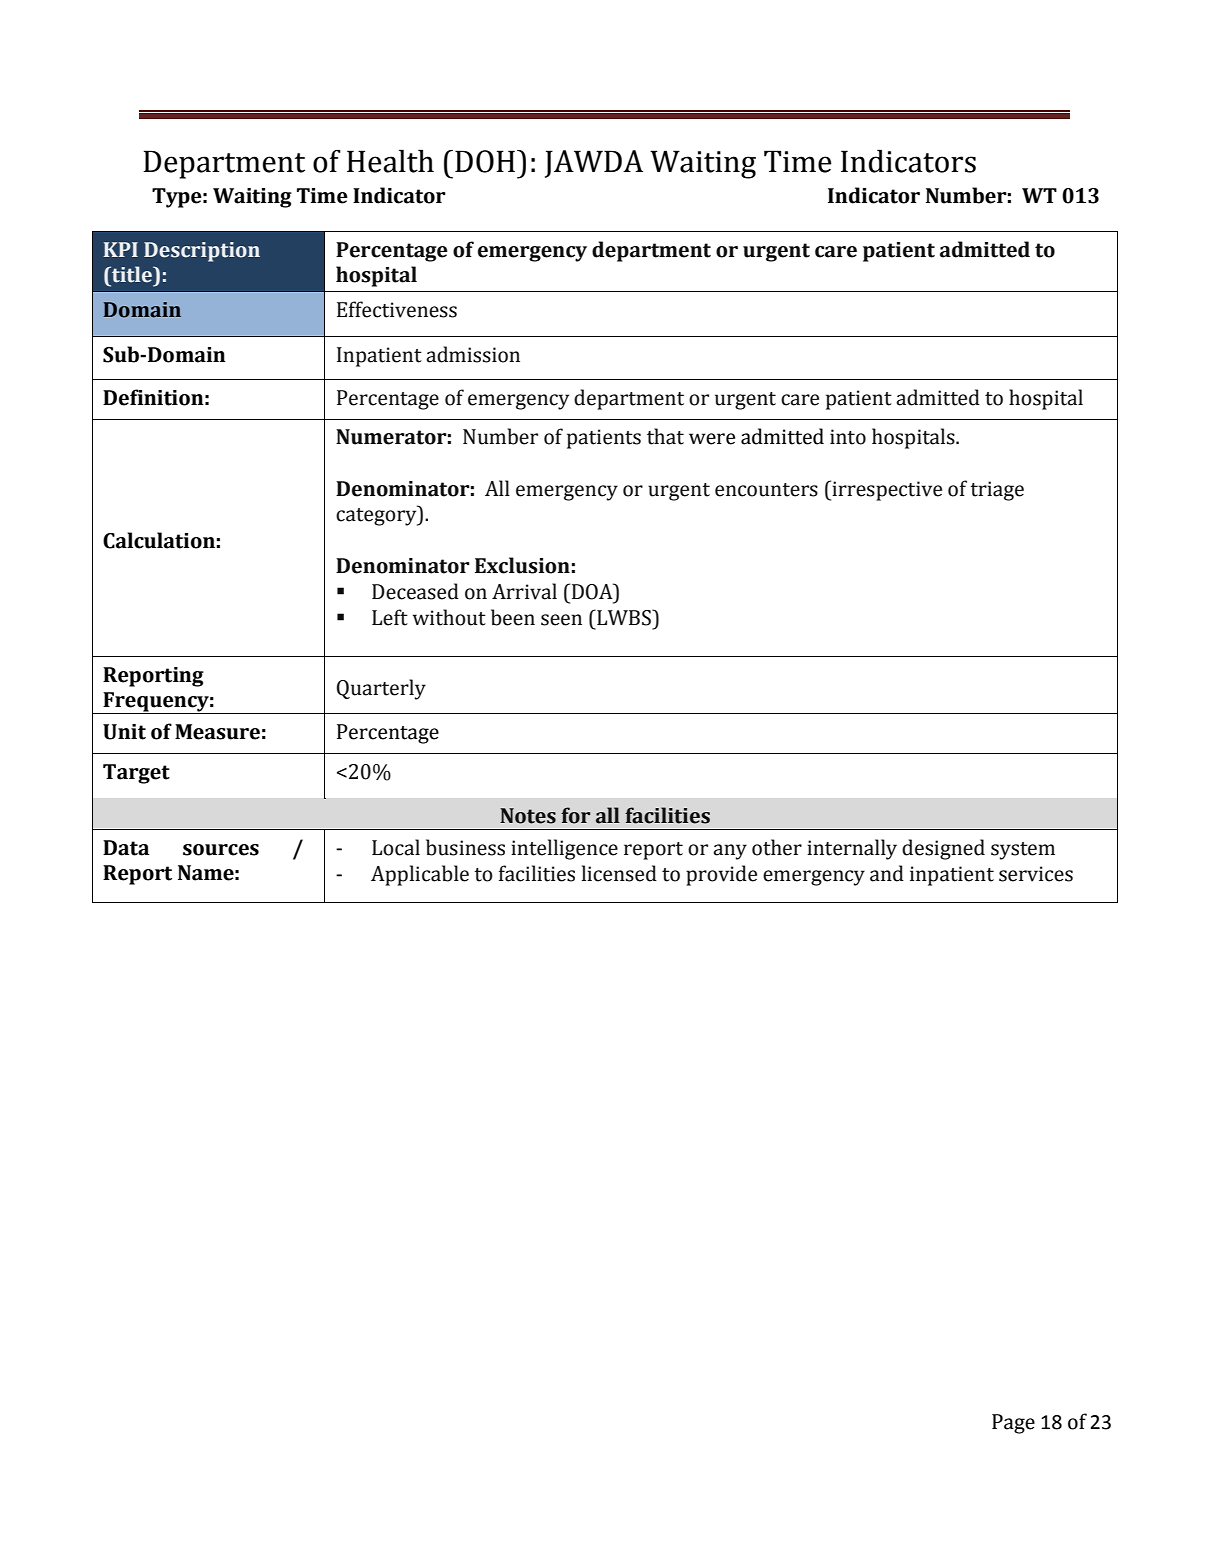 Image resolution: width=1209 pixels, height=1565 pixels. What do you see at coordinates (721, 875) in the image?
I see `provide` at bounding box center [721, 875].
